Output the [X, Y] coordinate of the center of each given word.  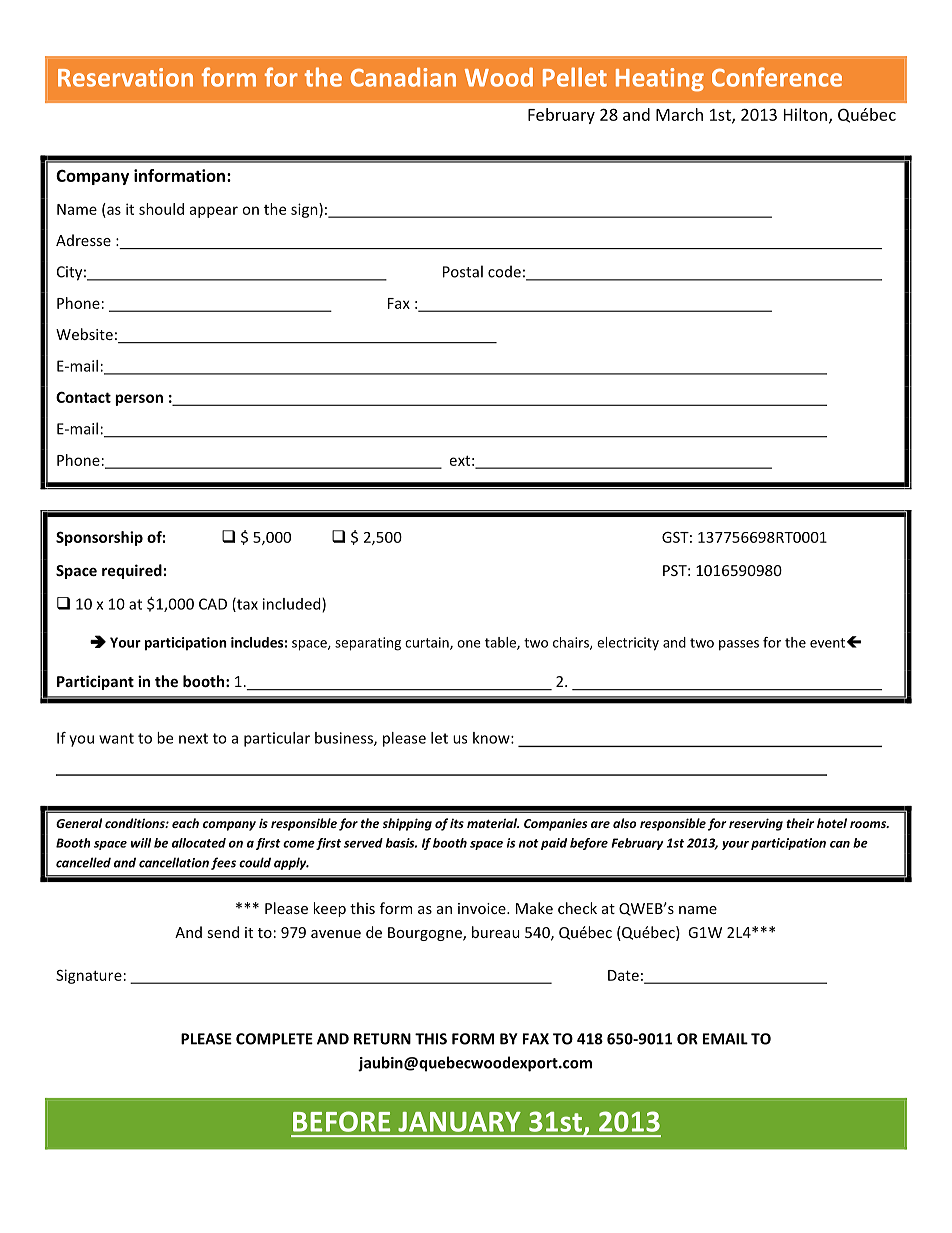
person [139, 400]
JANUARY [459, 1122]
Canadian [403, 77]
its [457, 823]
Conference [777, 77]
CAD [213, 604]
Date [623, 975]
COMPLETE [274, 1039]
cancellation [174, 862]
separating [368, 644]
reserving [756, 824]
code [504, 271]
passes [739, 645]
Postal [463, 271]
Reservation [125, 77]
